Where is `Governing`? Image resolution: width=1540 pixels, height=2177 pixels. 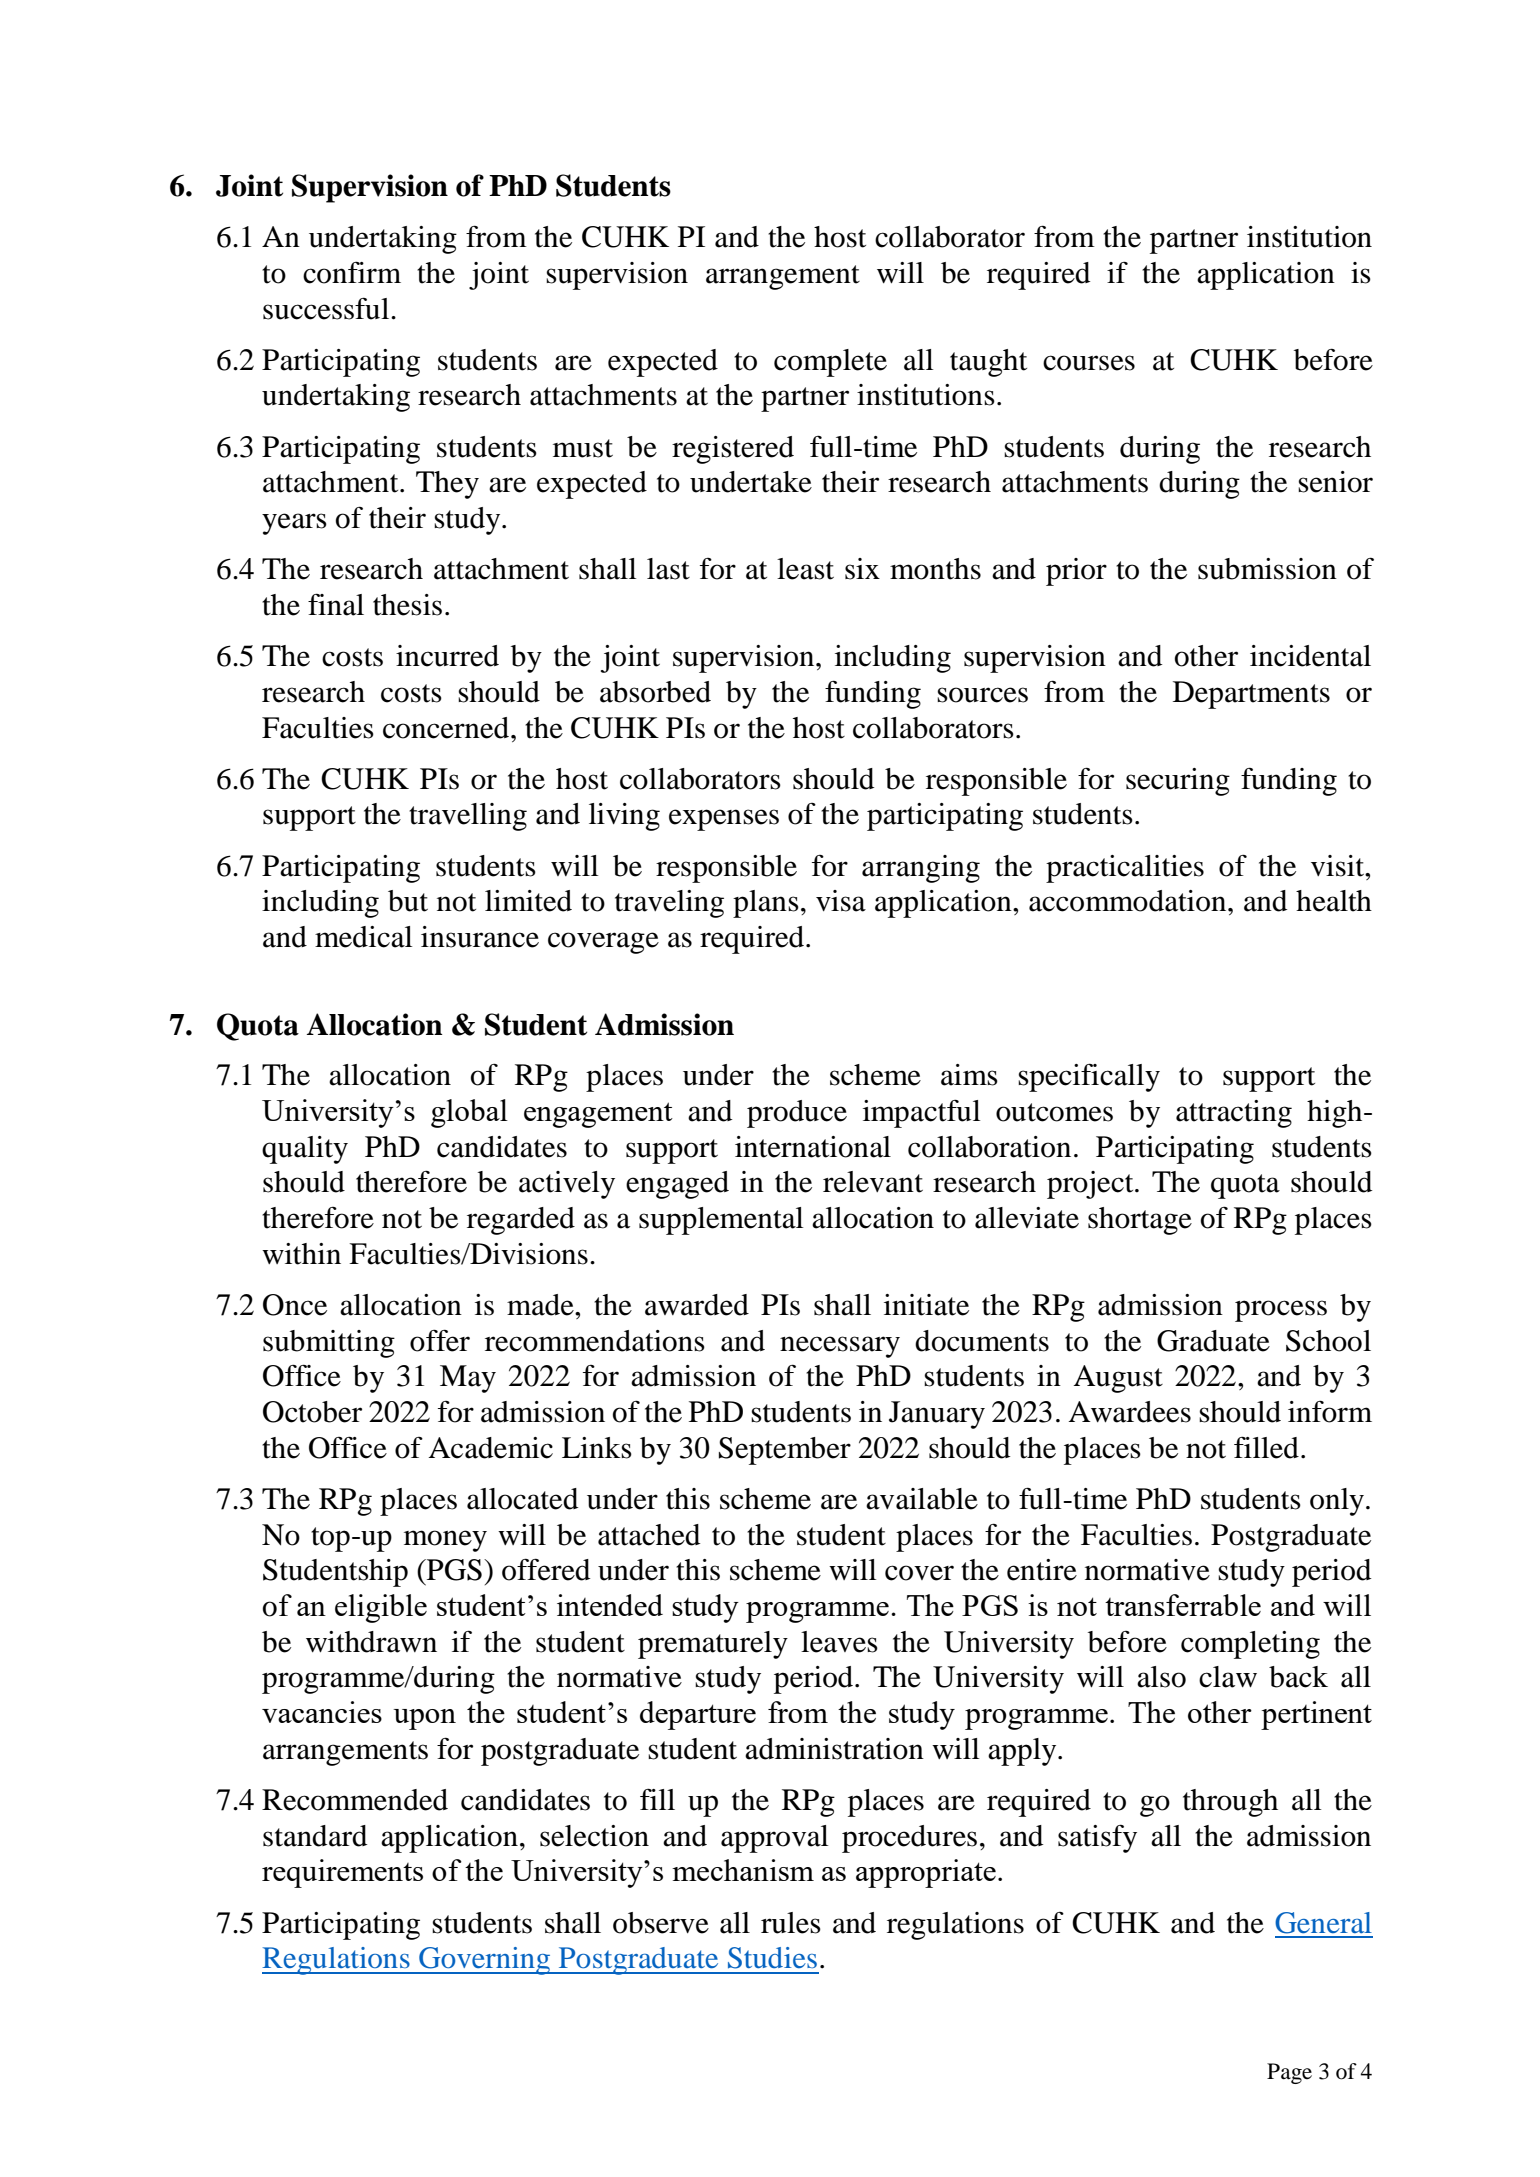
Governing is located at coordinates (485, 1961).
